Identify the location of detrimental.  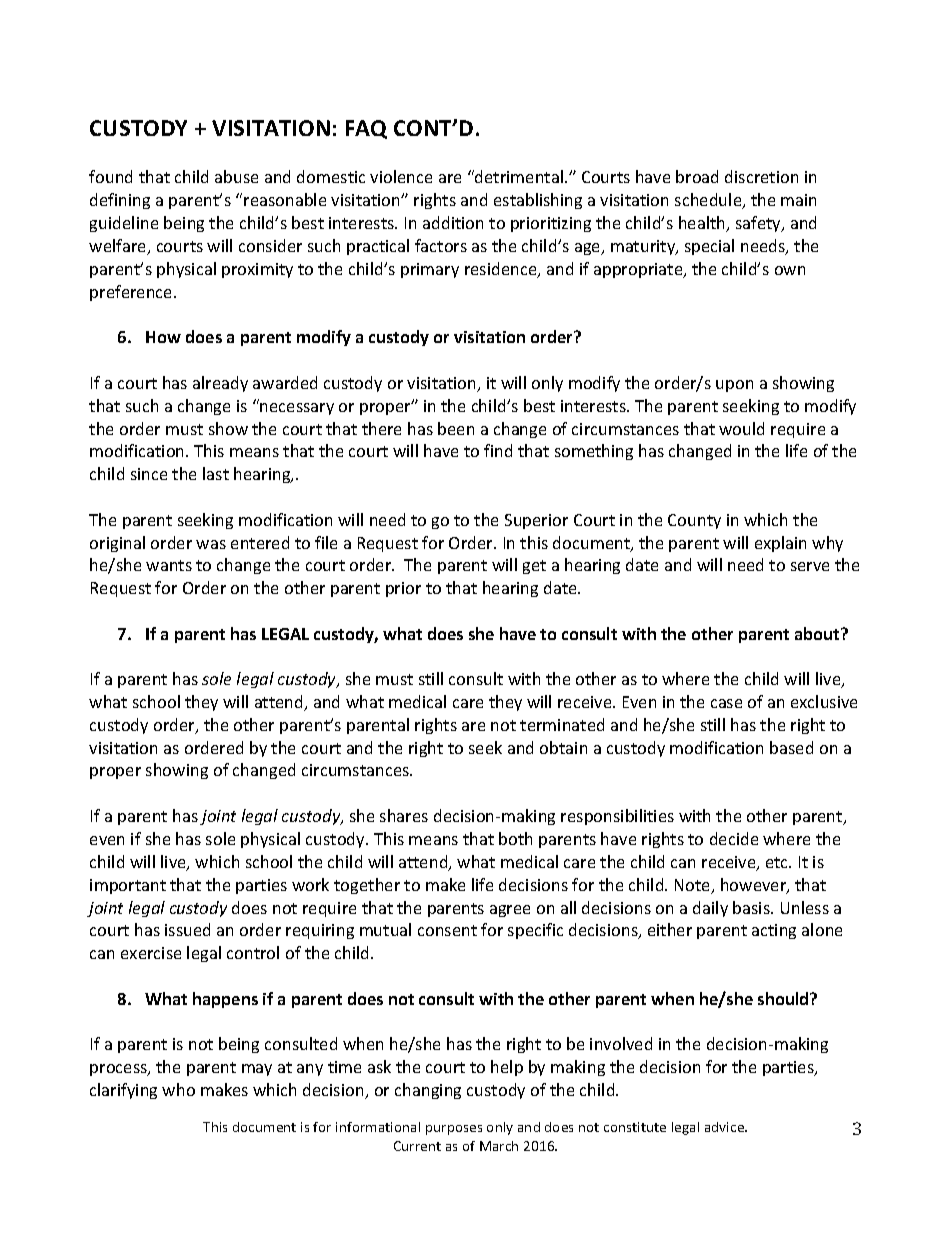
(519, 176).
